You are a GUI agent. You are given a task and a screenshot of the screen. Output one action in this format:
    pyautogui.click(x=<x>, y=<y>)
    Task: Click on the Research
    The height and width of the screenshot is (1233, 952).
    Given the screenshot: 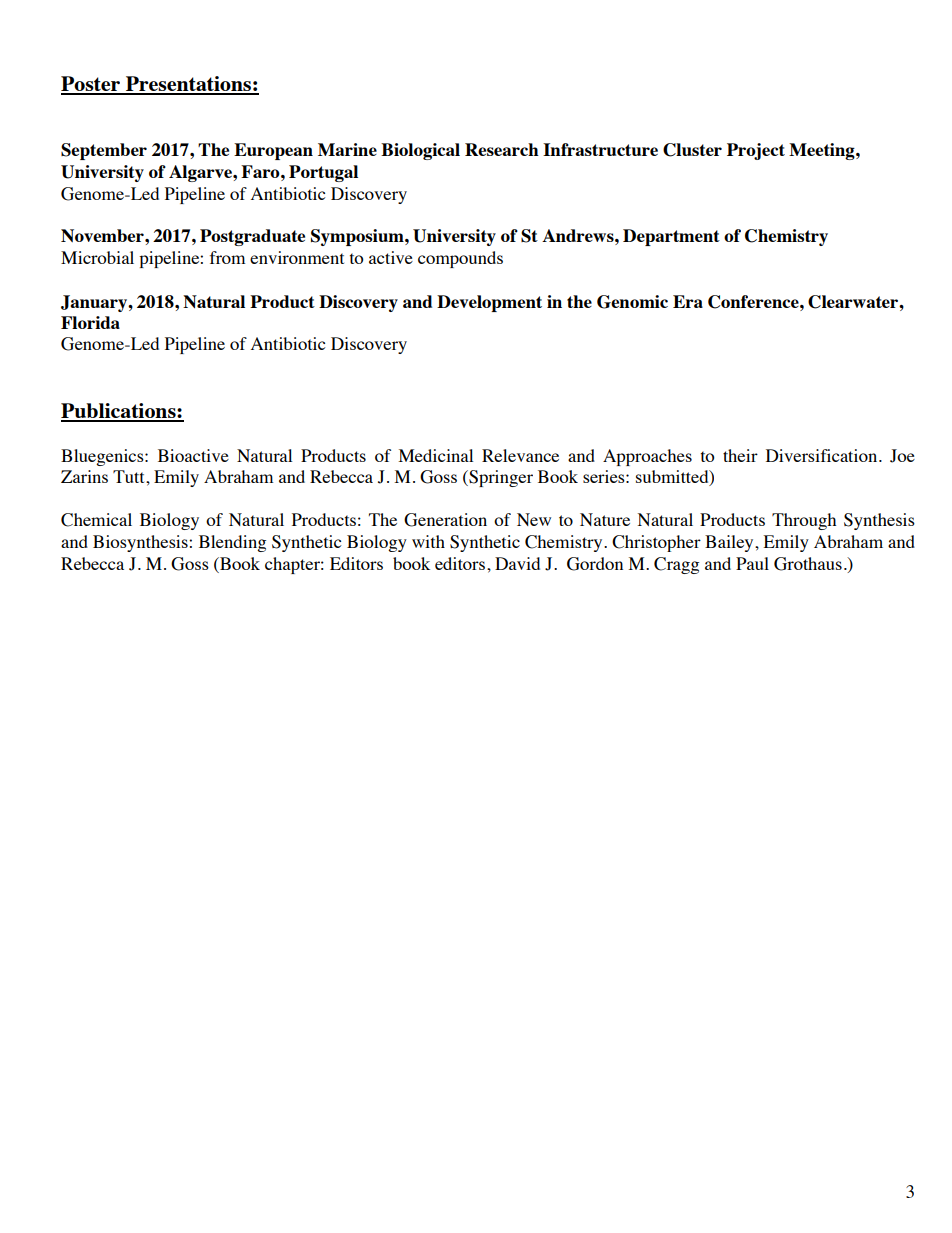 What is the action you would take?
    pyautogui.click(x=502, y=149)
